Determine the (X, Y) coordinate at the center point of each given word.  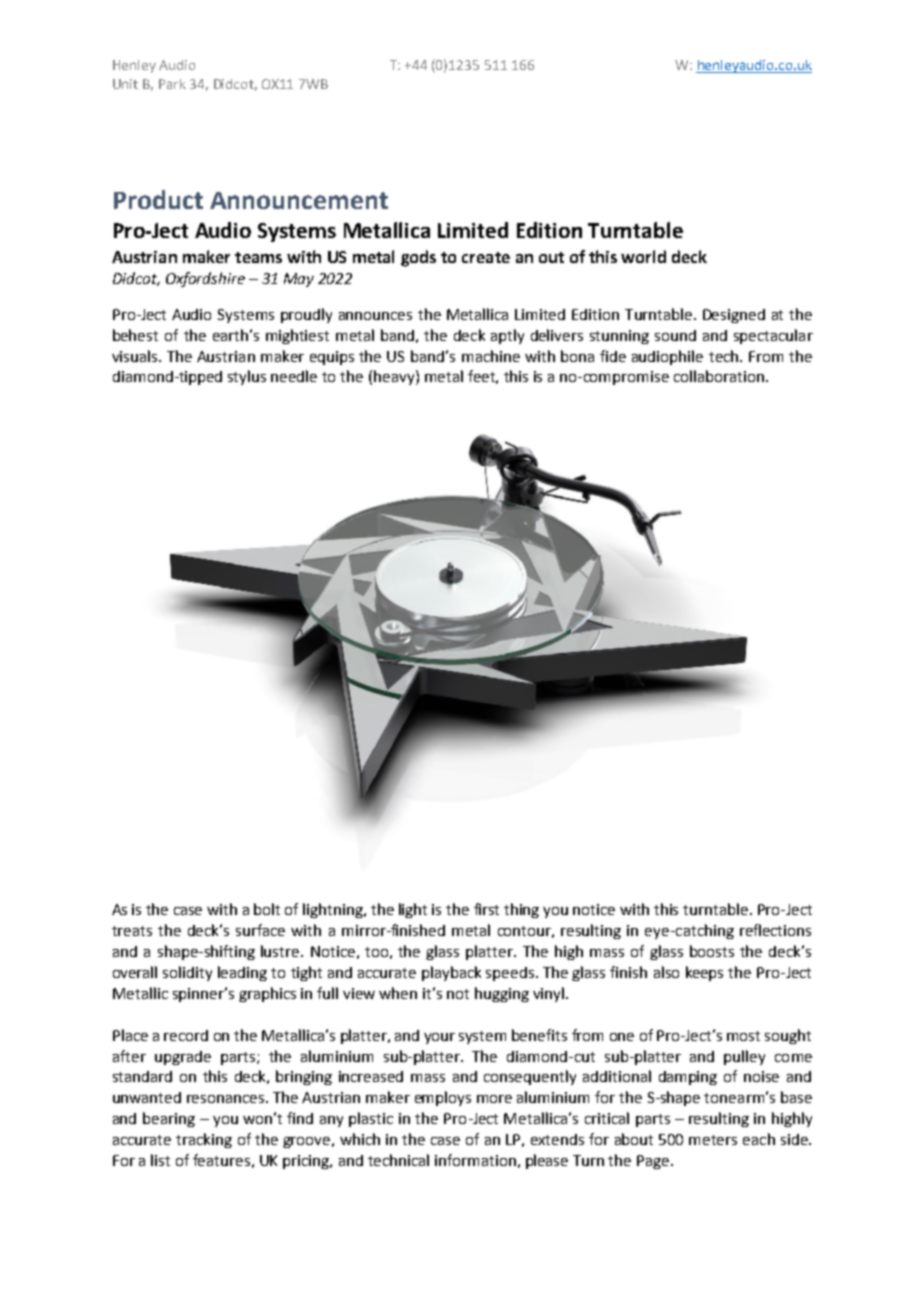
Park (172, 84)
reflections (775, 930)
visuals (136, 356)
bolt (267, 909)
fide (613, 356)
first (486, 909)
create (486, 257)
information (475, 1160)
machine (491, 356)
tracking (204, 1140)
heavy (395, 377)
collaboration (719, 376)
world (643, 256)
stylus (247, 377)
